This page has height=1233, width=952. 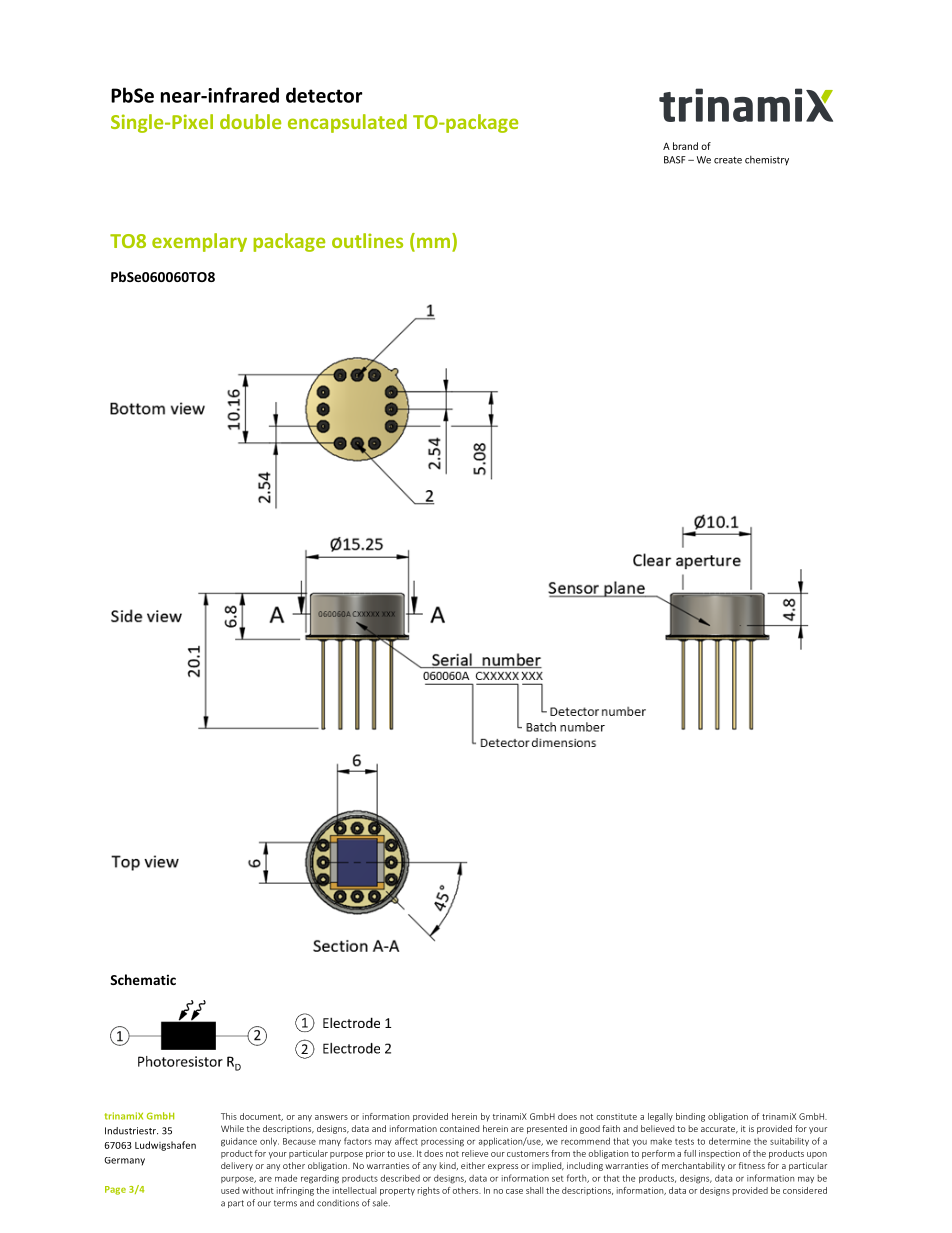 I want to click on double, so click(x=250, y=121).
